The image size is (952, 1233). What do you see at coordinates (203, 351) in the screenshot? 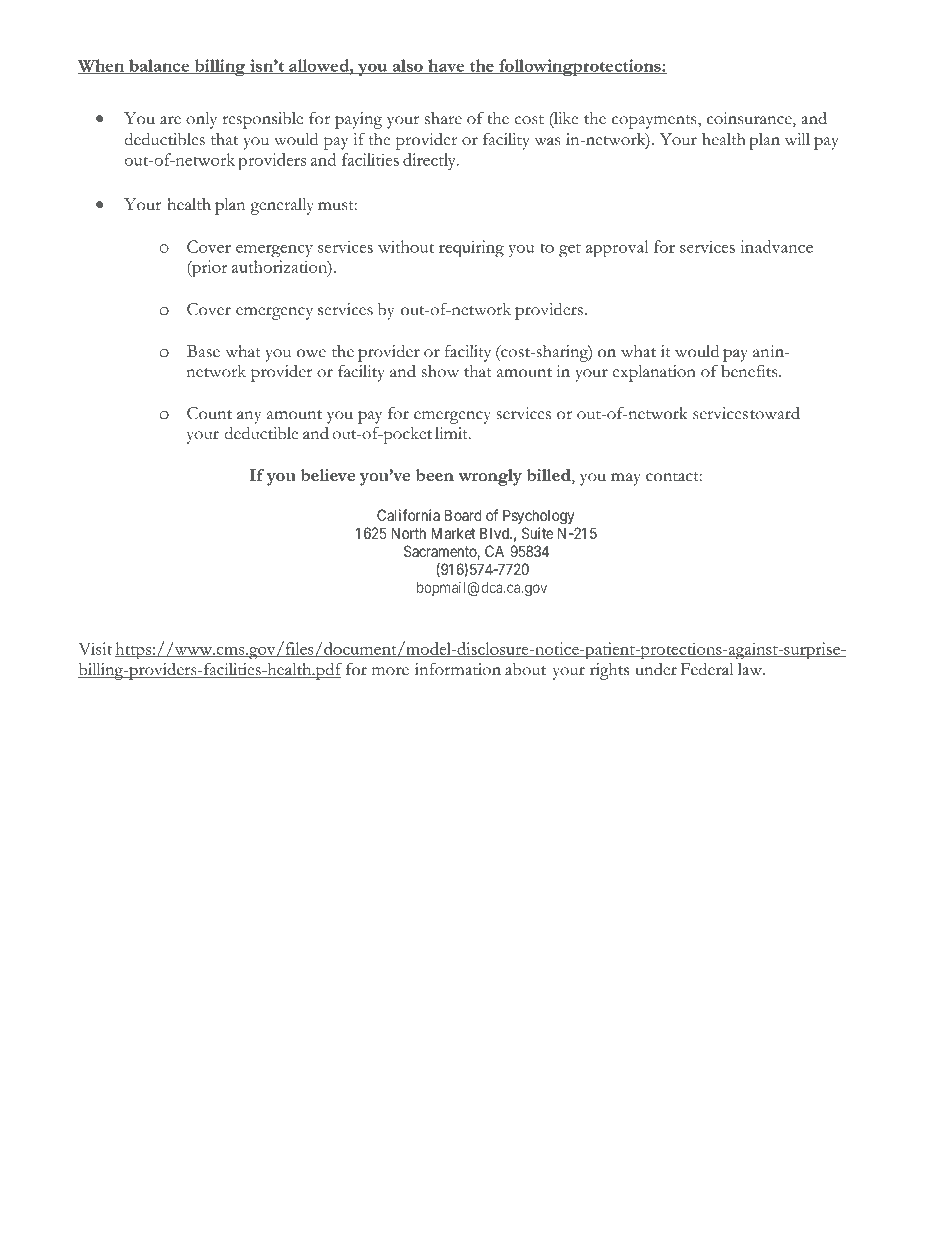
I see `Base` at bounding box center [203, 351].
